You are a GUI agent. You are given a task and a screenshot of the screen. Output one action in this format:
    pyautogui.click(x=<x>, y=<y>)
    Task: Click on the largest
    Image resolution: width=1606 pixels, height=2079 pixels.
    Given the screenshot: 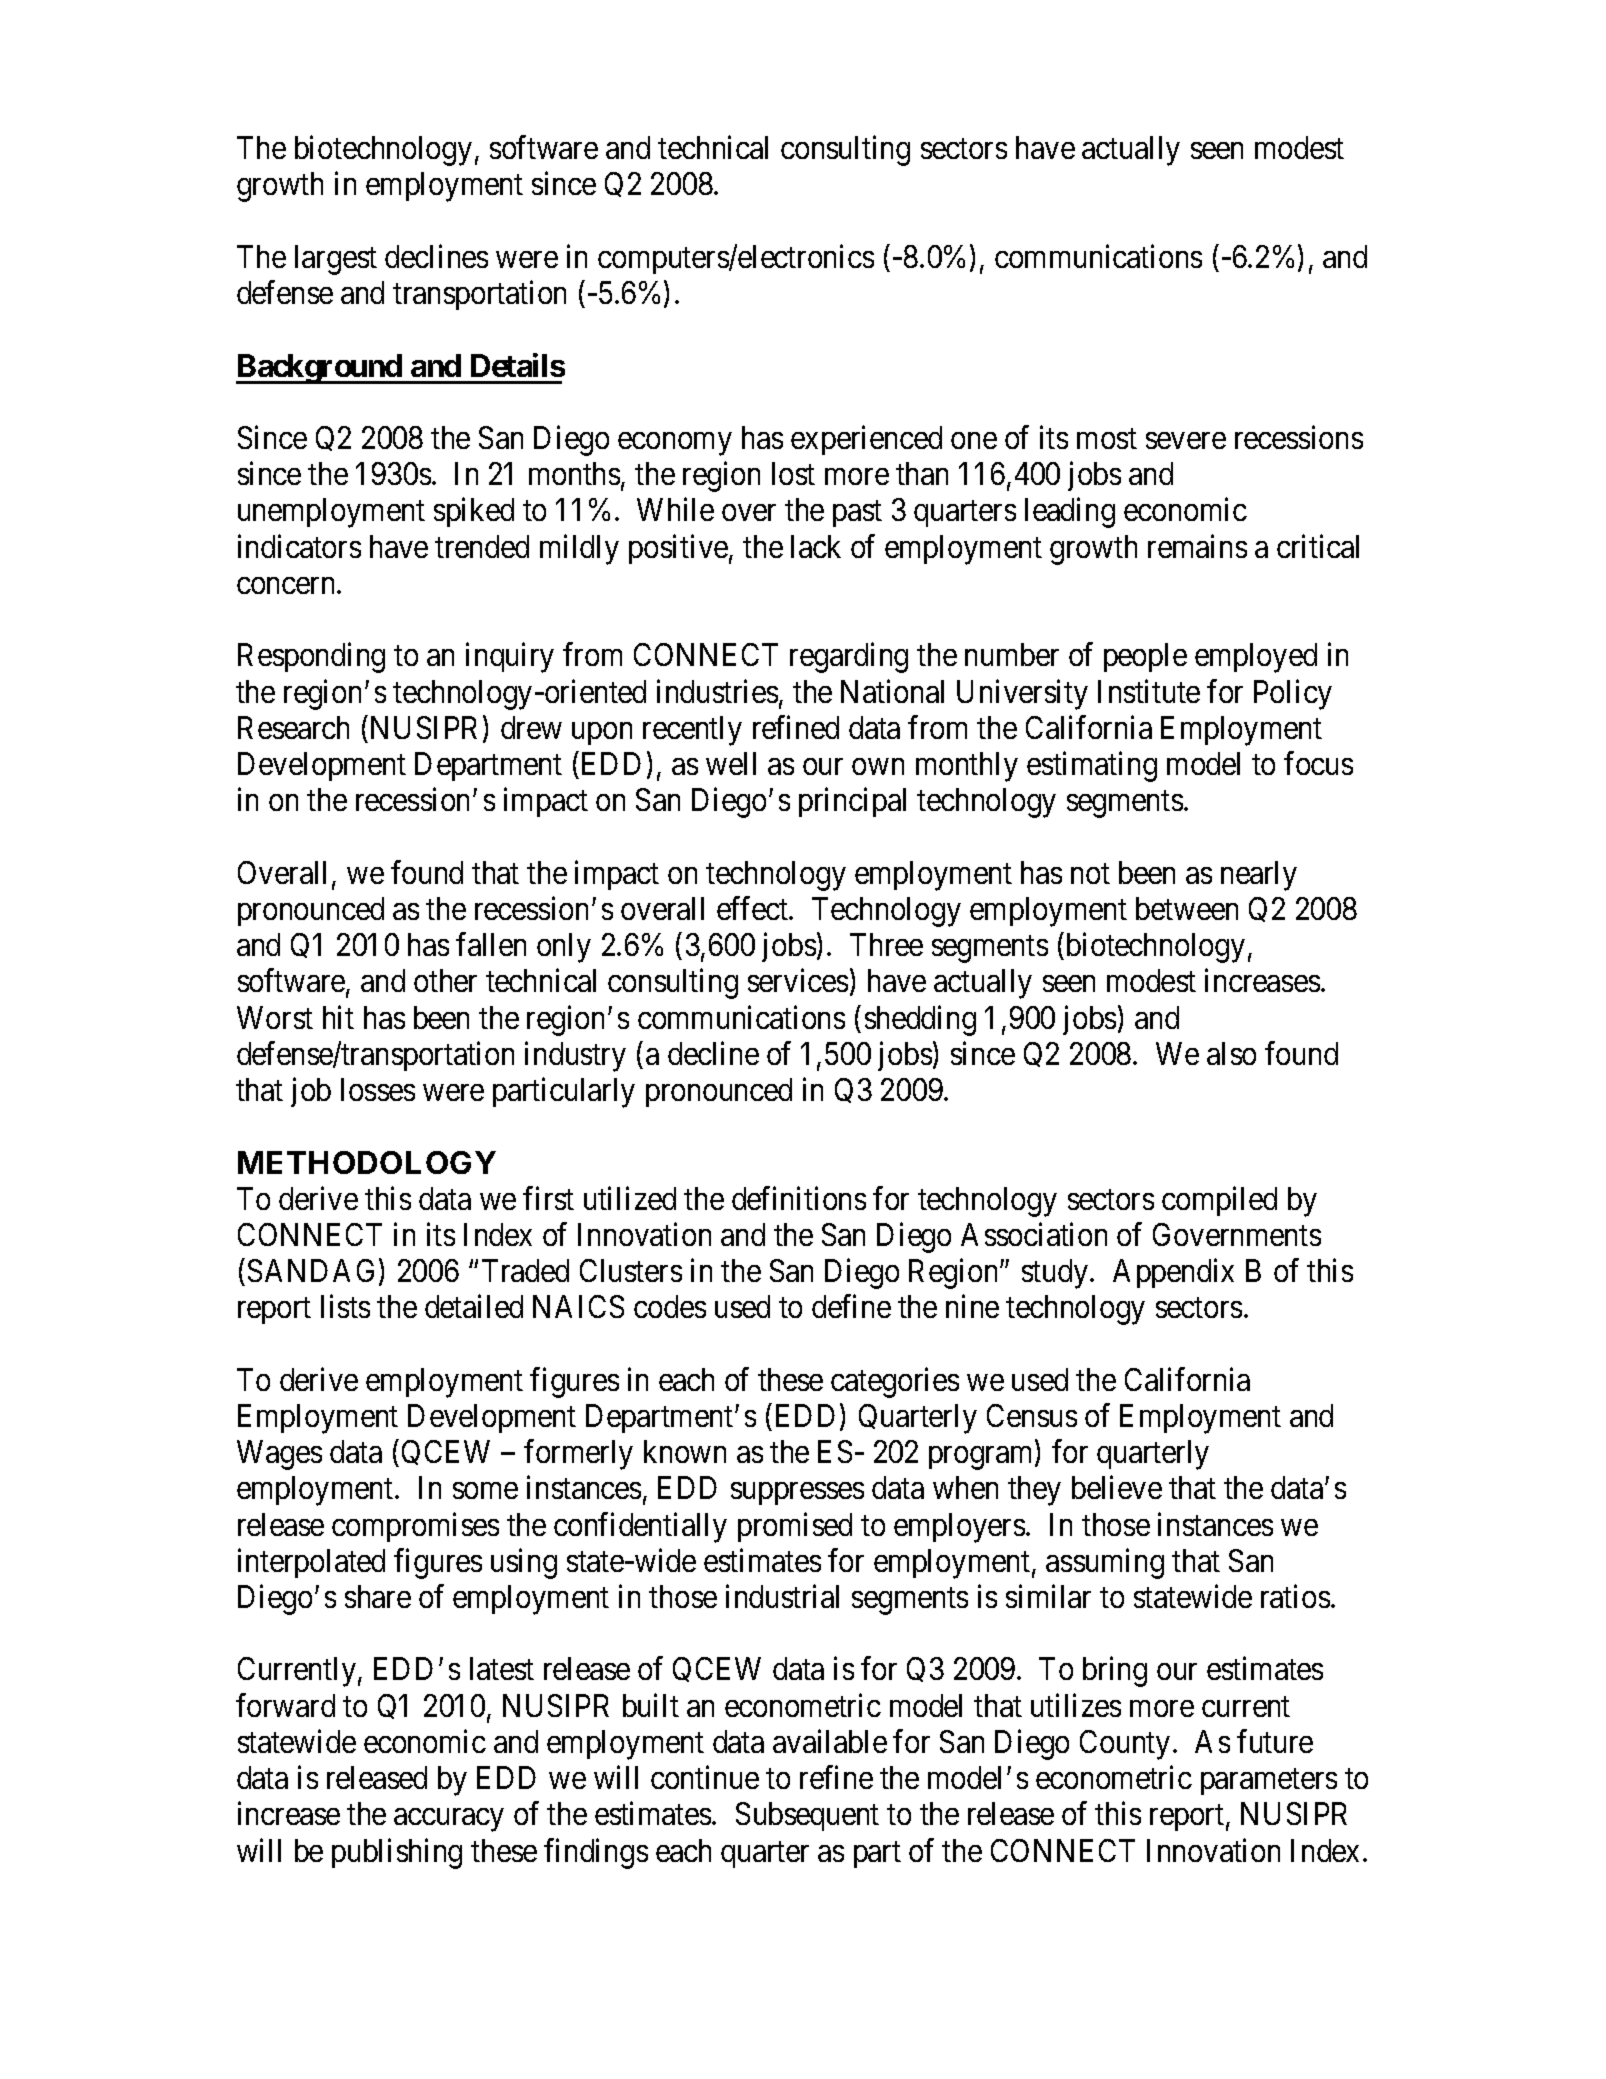 What is the action you would take?
    pyautogui.click(x=336, y=260)
